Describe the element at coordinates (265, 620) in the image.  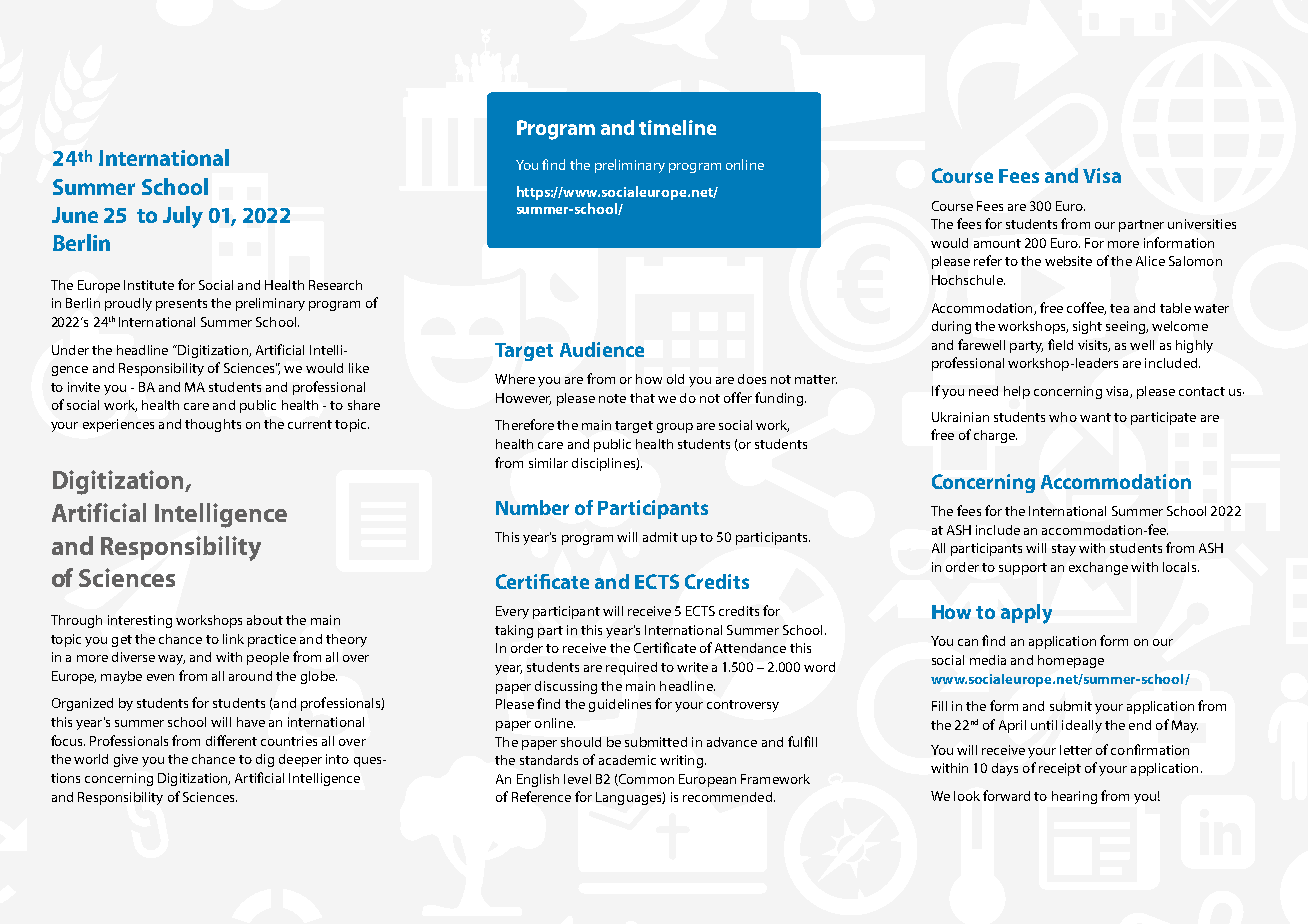
I see `about` at that location.
